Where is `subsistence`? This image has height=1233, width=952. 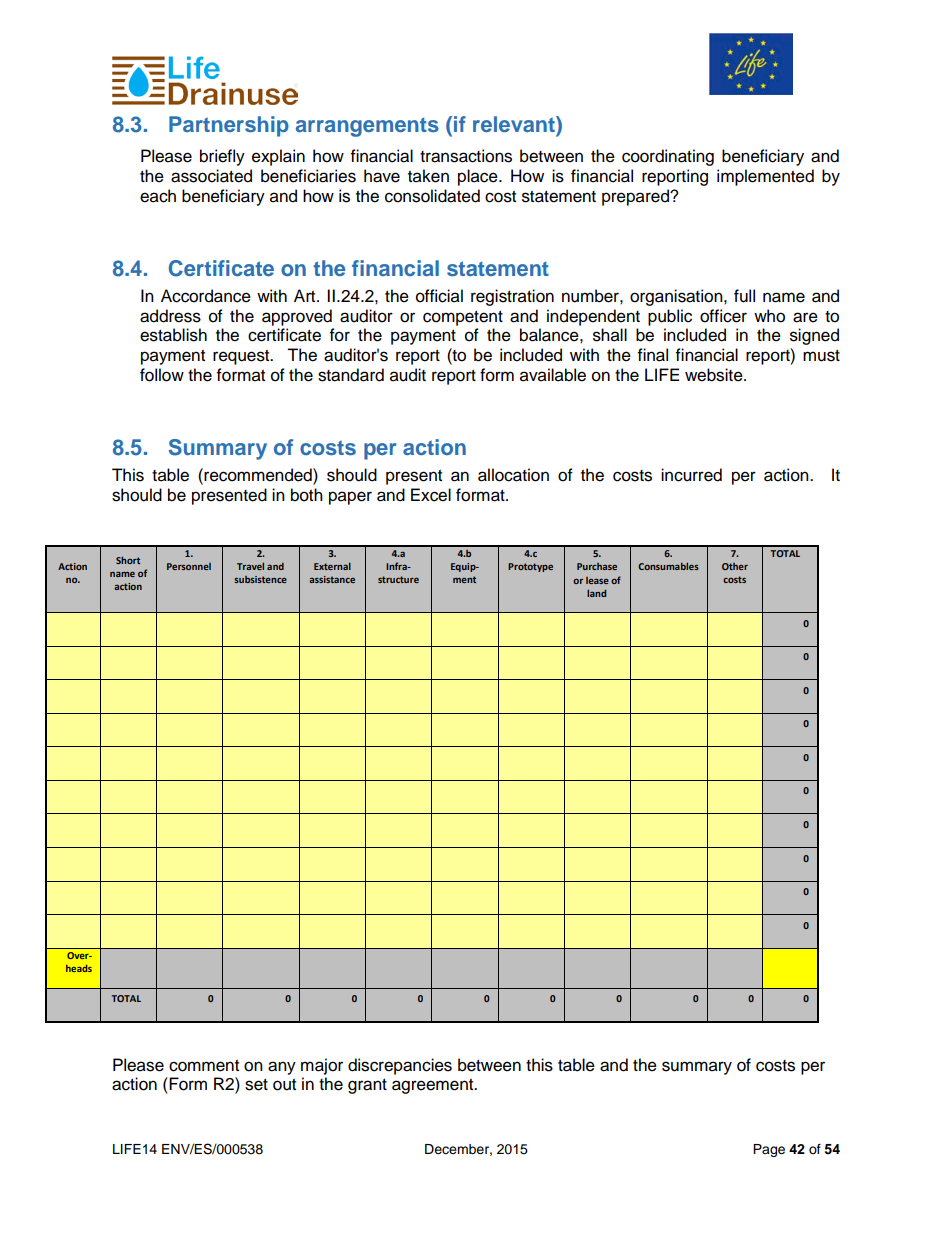
subsistence is located at coordinates (260, 579).
